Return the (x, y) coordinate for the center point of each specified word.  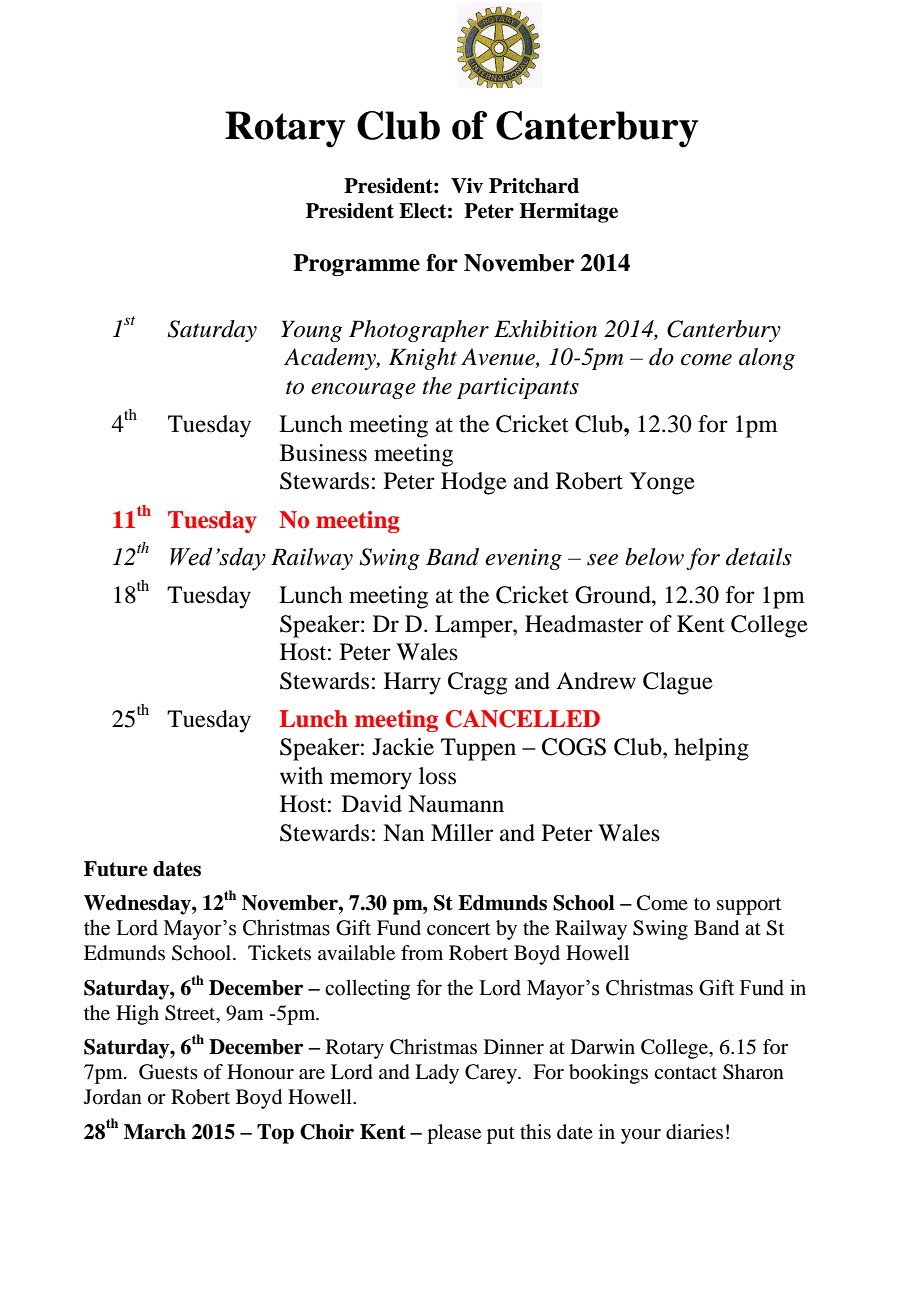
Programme (356, 265)
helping (711, 749)
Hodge (474, 483)
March (155, 1132)
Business (323, 453)
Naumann (456, 804)
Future (115, 869)
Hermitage (568, 213)
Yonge (662, 483)
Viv (467, 185)
